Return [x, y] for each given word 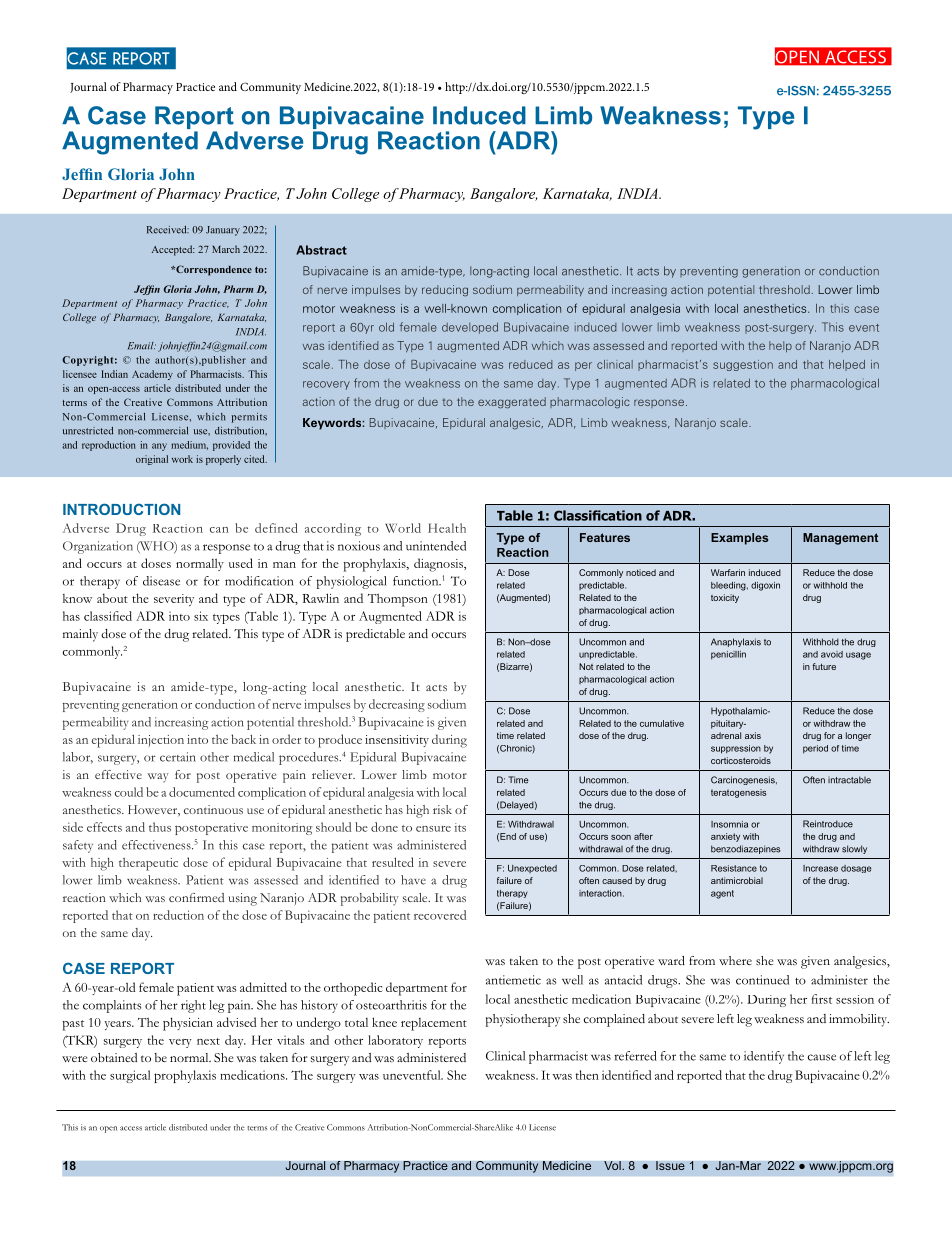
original [152, 460]
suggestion [743, 365]
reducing [445, 291]
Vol [613, 1165]
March [226, 249]
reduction [178, 915]
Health [447, 528]
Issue [670, 1165]
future [824, 666]
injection [161, 741]
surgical [130, 1076]
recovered [440, 915]
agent [722, 894]
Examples [739, 539]
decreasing [397, 705]
